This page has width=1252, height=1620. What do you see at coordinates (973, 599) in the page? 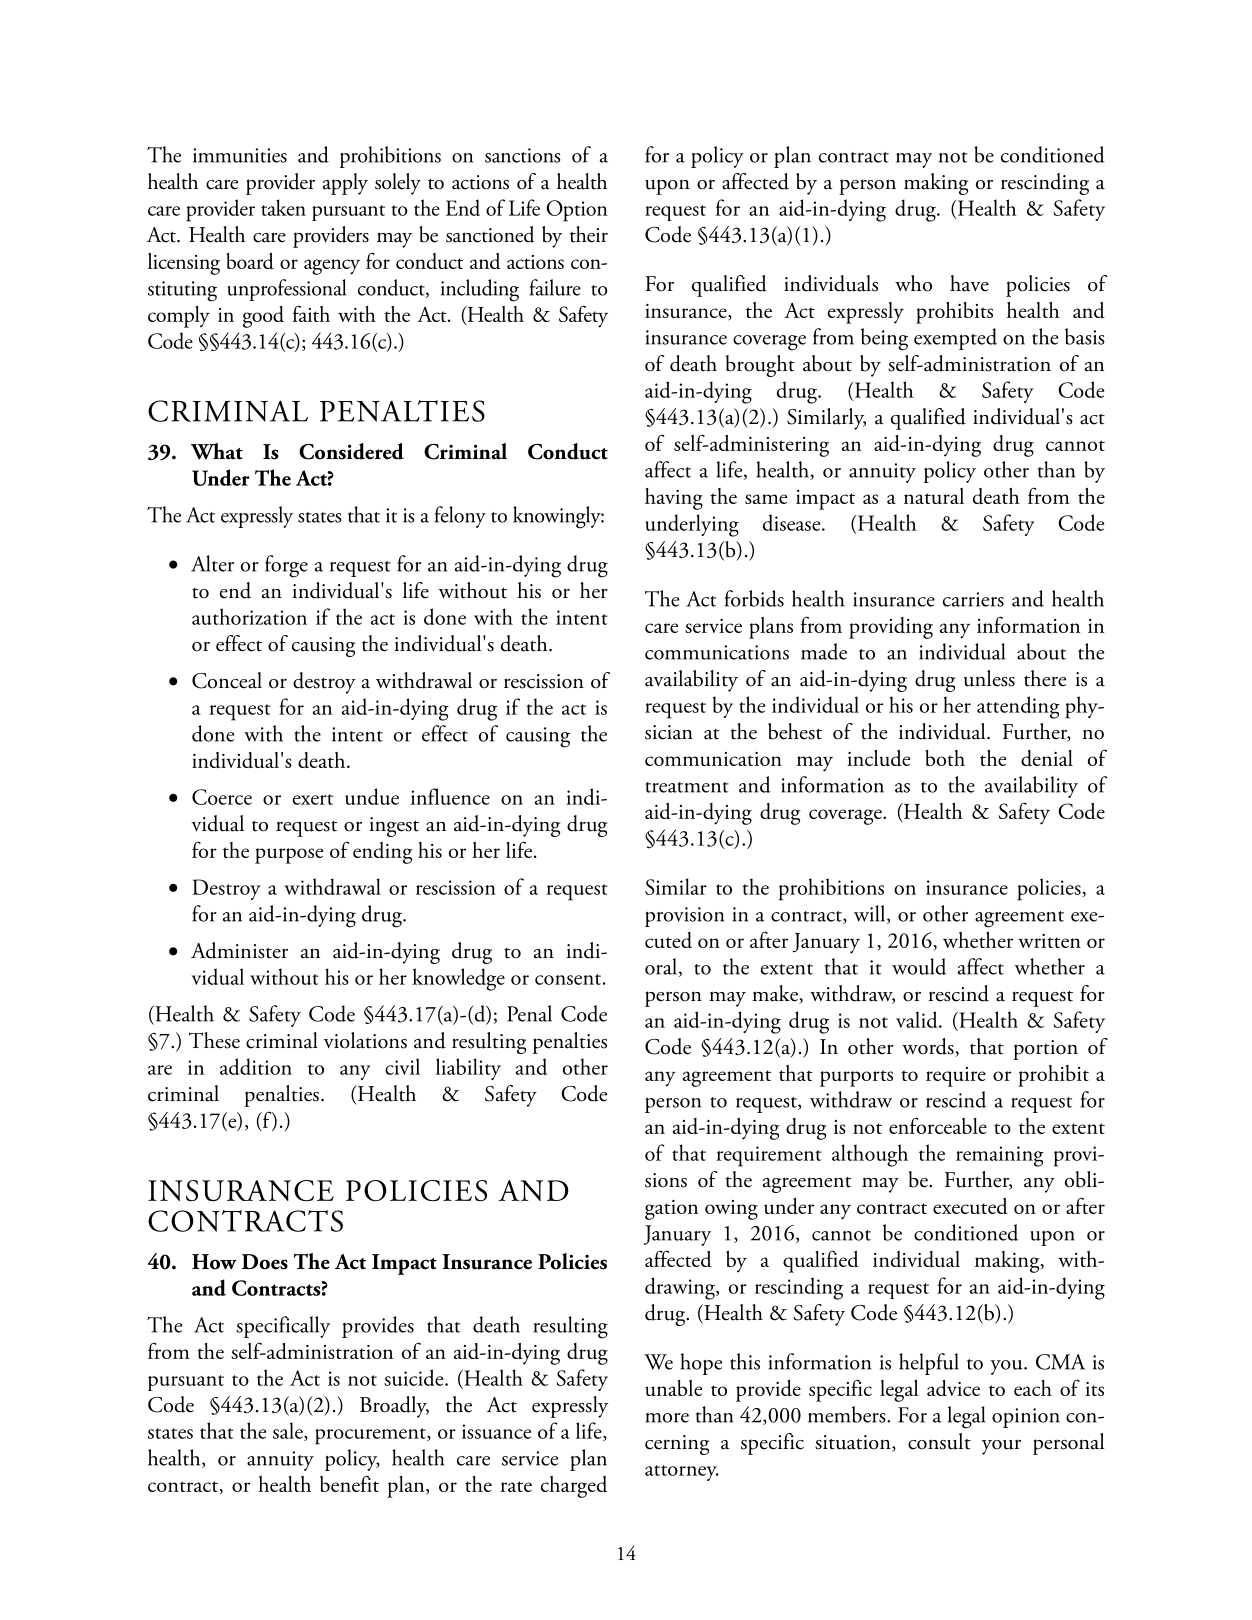
I see `carriers` at bounding box center [973, 599].
